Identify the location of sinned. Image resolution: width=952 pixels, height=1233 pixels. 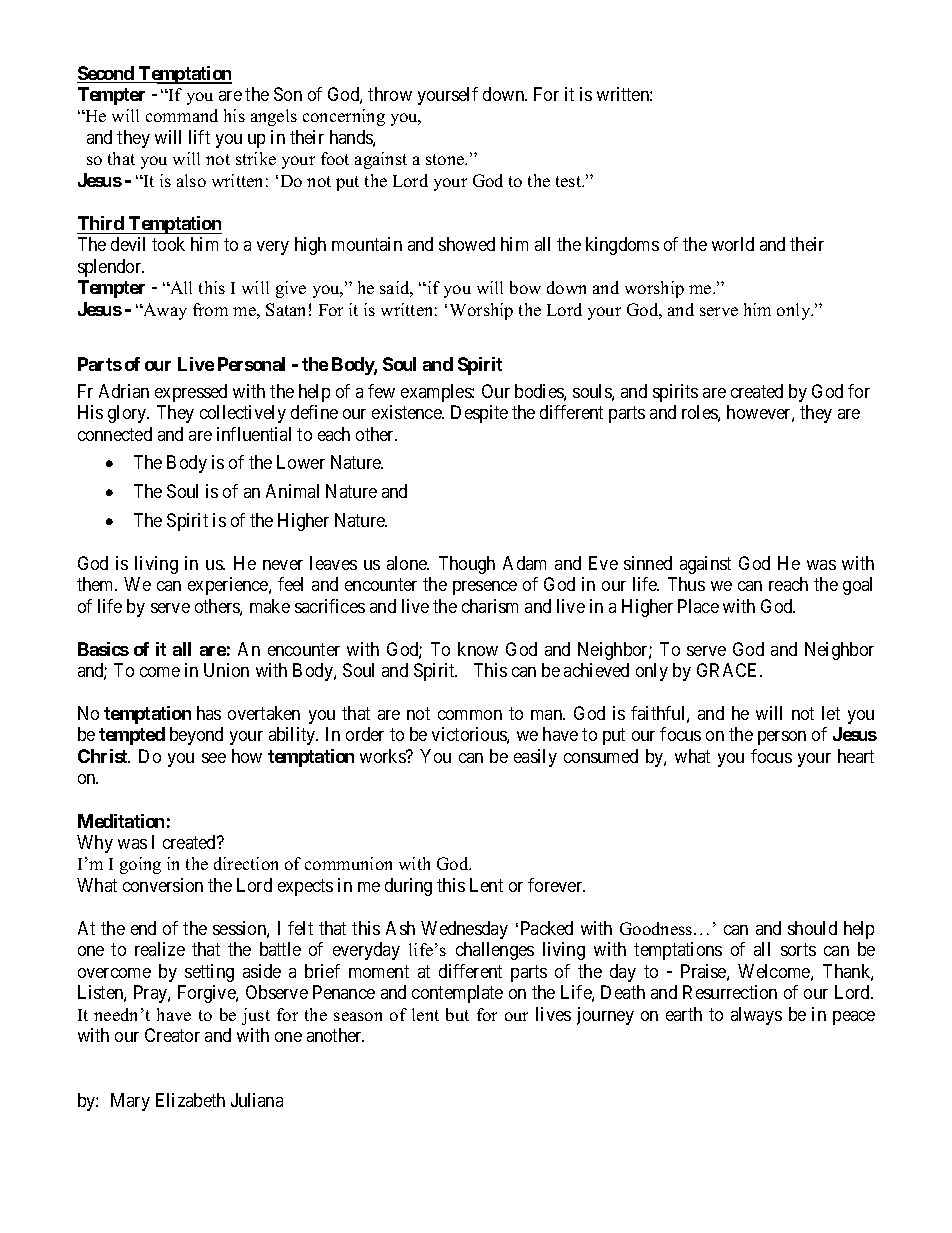
(648, 563).
